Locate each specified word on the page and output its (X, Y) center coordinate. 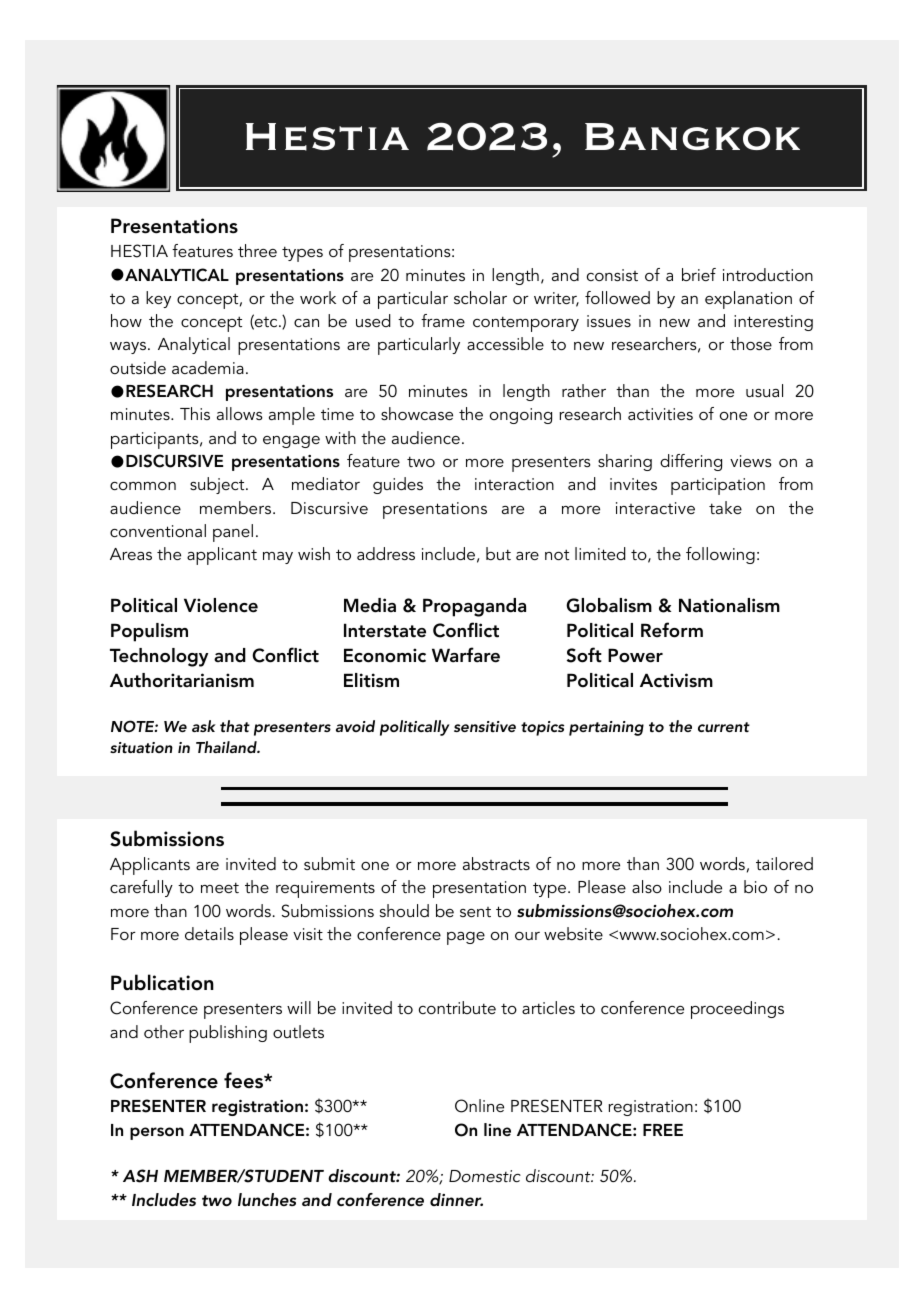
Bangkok (692, 136)
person (157, 1133)
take (725, 507)
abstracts (496, 863)
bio (755, 886)
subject (218, 485)
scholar (480, 297)
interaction (514, 484)
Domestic (485, 1176)
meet (220, 887)
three (257, 250)
